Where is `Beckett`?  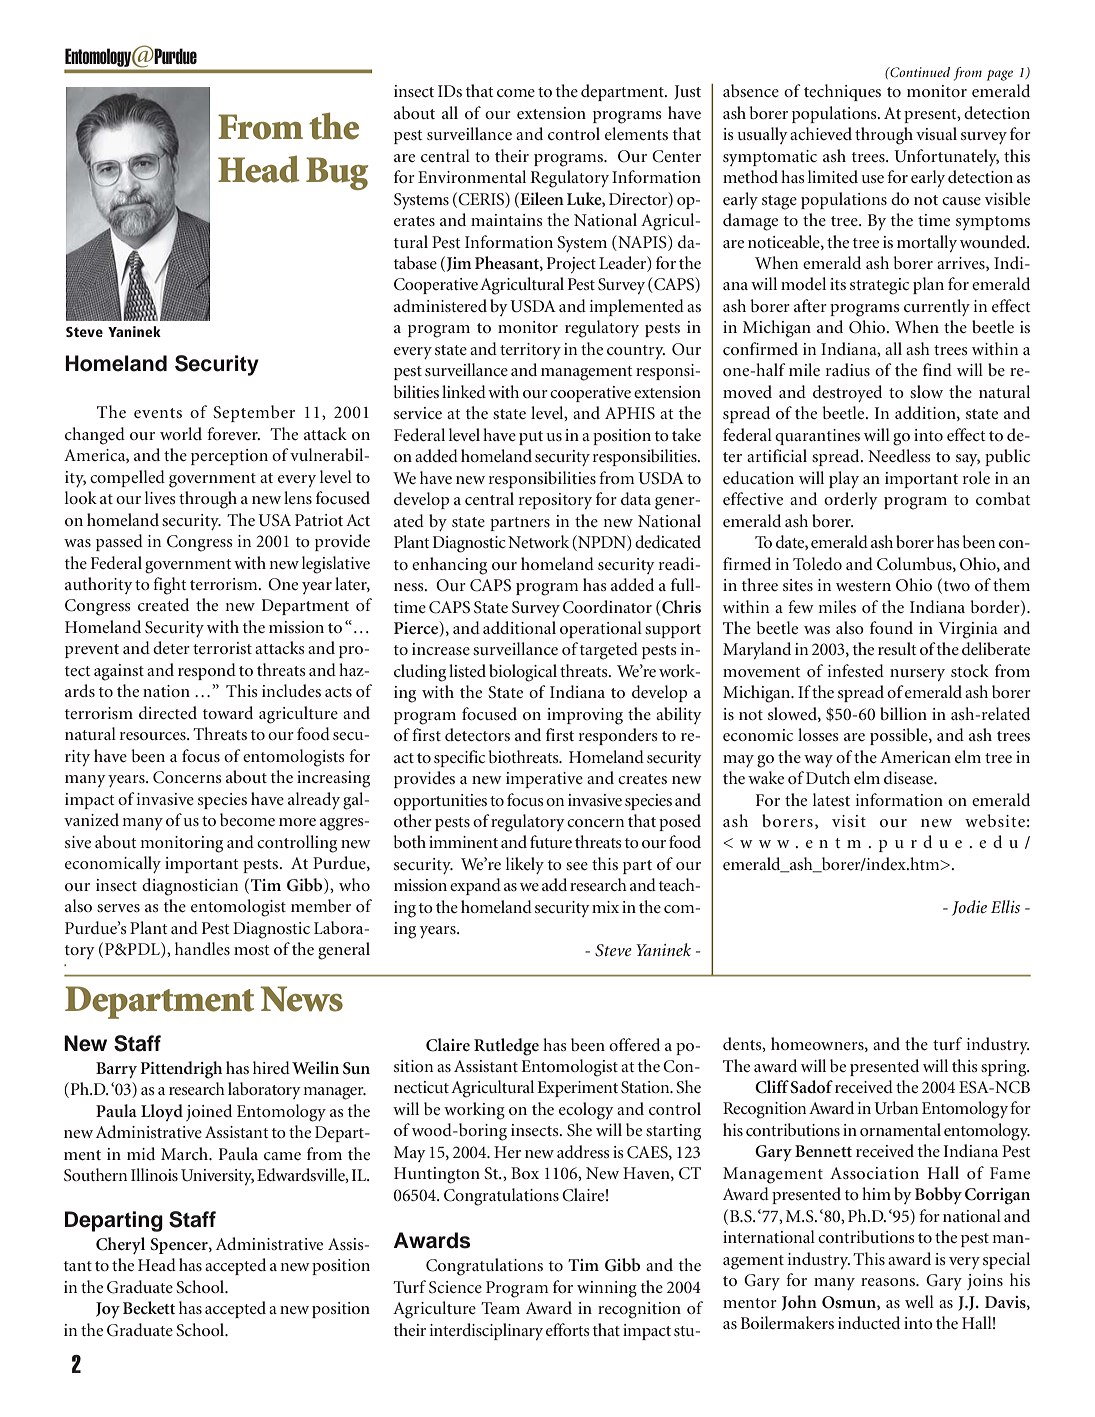 Beckett is located at coordinates (149, 1307).
